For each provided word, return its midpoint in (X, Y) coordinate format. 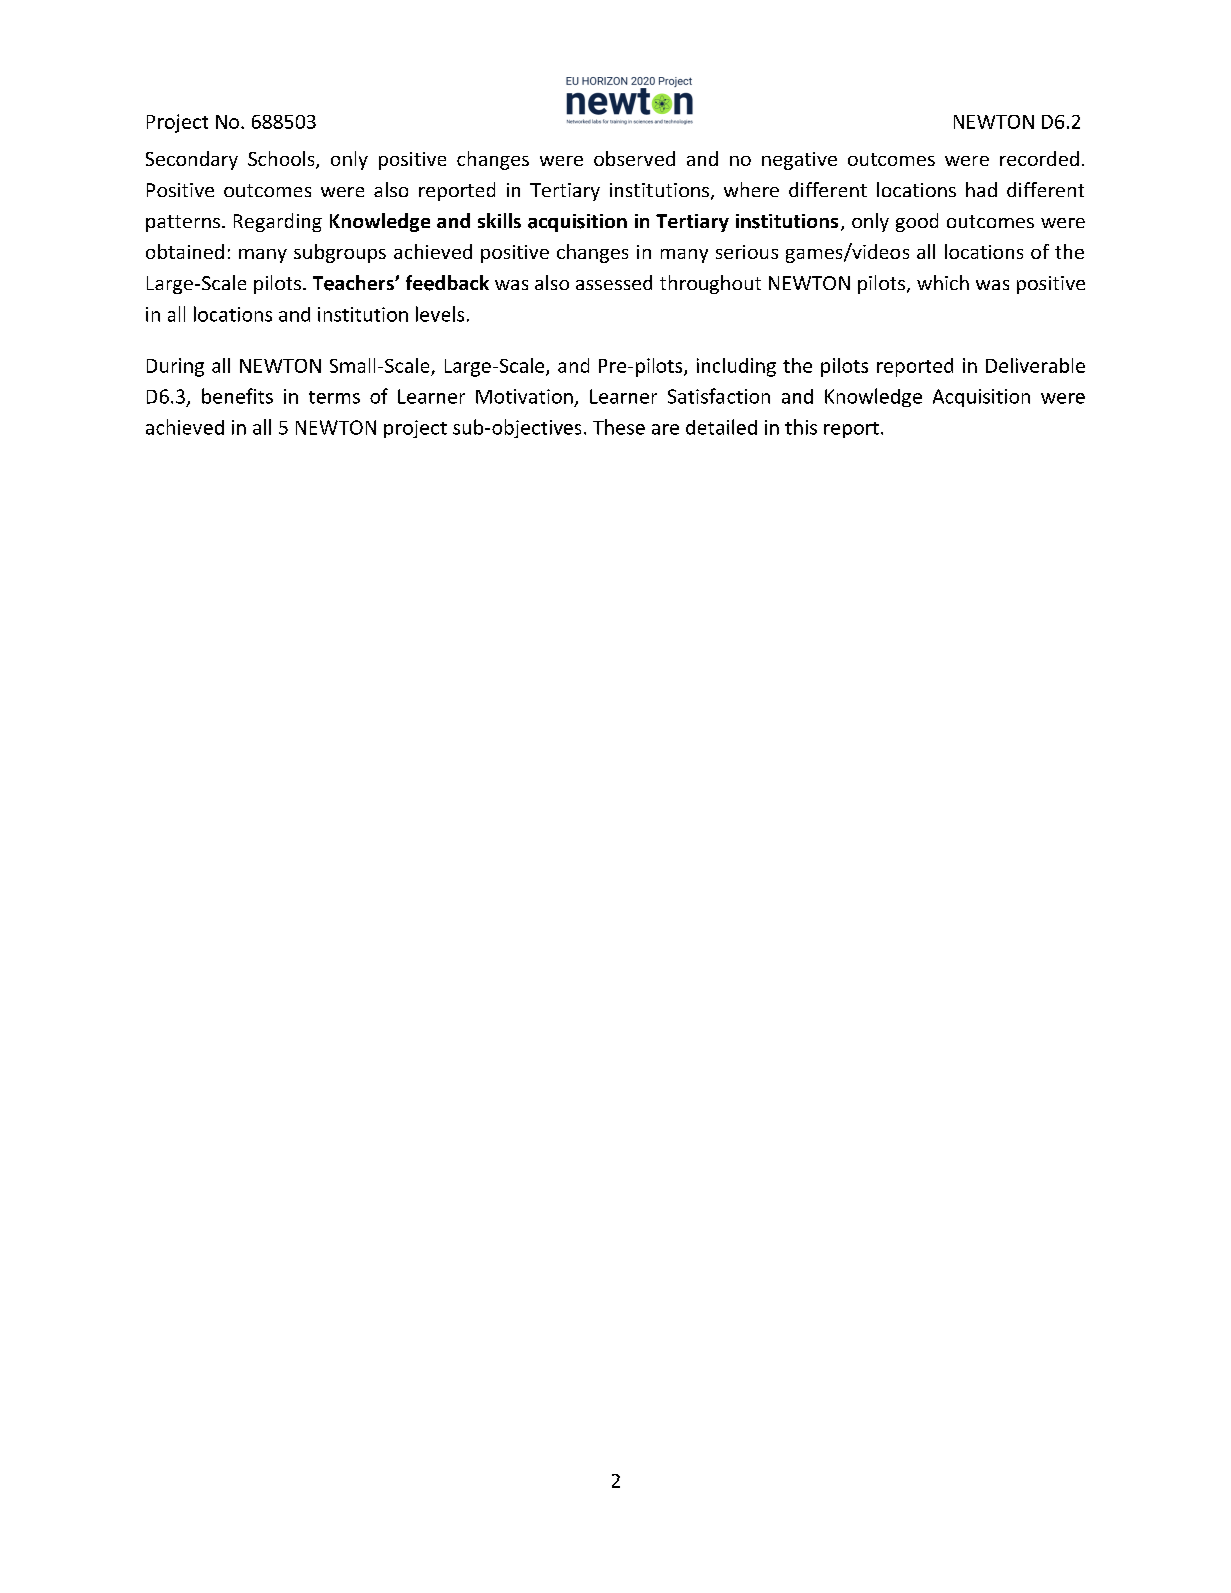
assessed (614, 282)
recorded (1039, 158)
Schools (282, 160)
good (917, 222)
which (943, 282)
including (736, 367)
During (175, 367)
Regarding (278, 222)
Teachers (354, 283)
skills (499, 220)
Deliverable (1035, 365)
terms (334, 397)
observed (634, 158)
